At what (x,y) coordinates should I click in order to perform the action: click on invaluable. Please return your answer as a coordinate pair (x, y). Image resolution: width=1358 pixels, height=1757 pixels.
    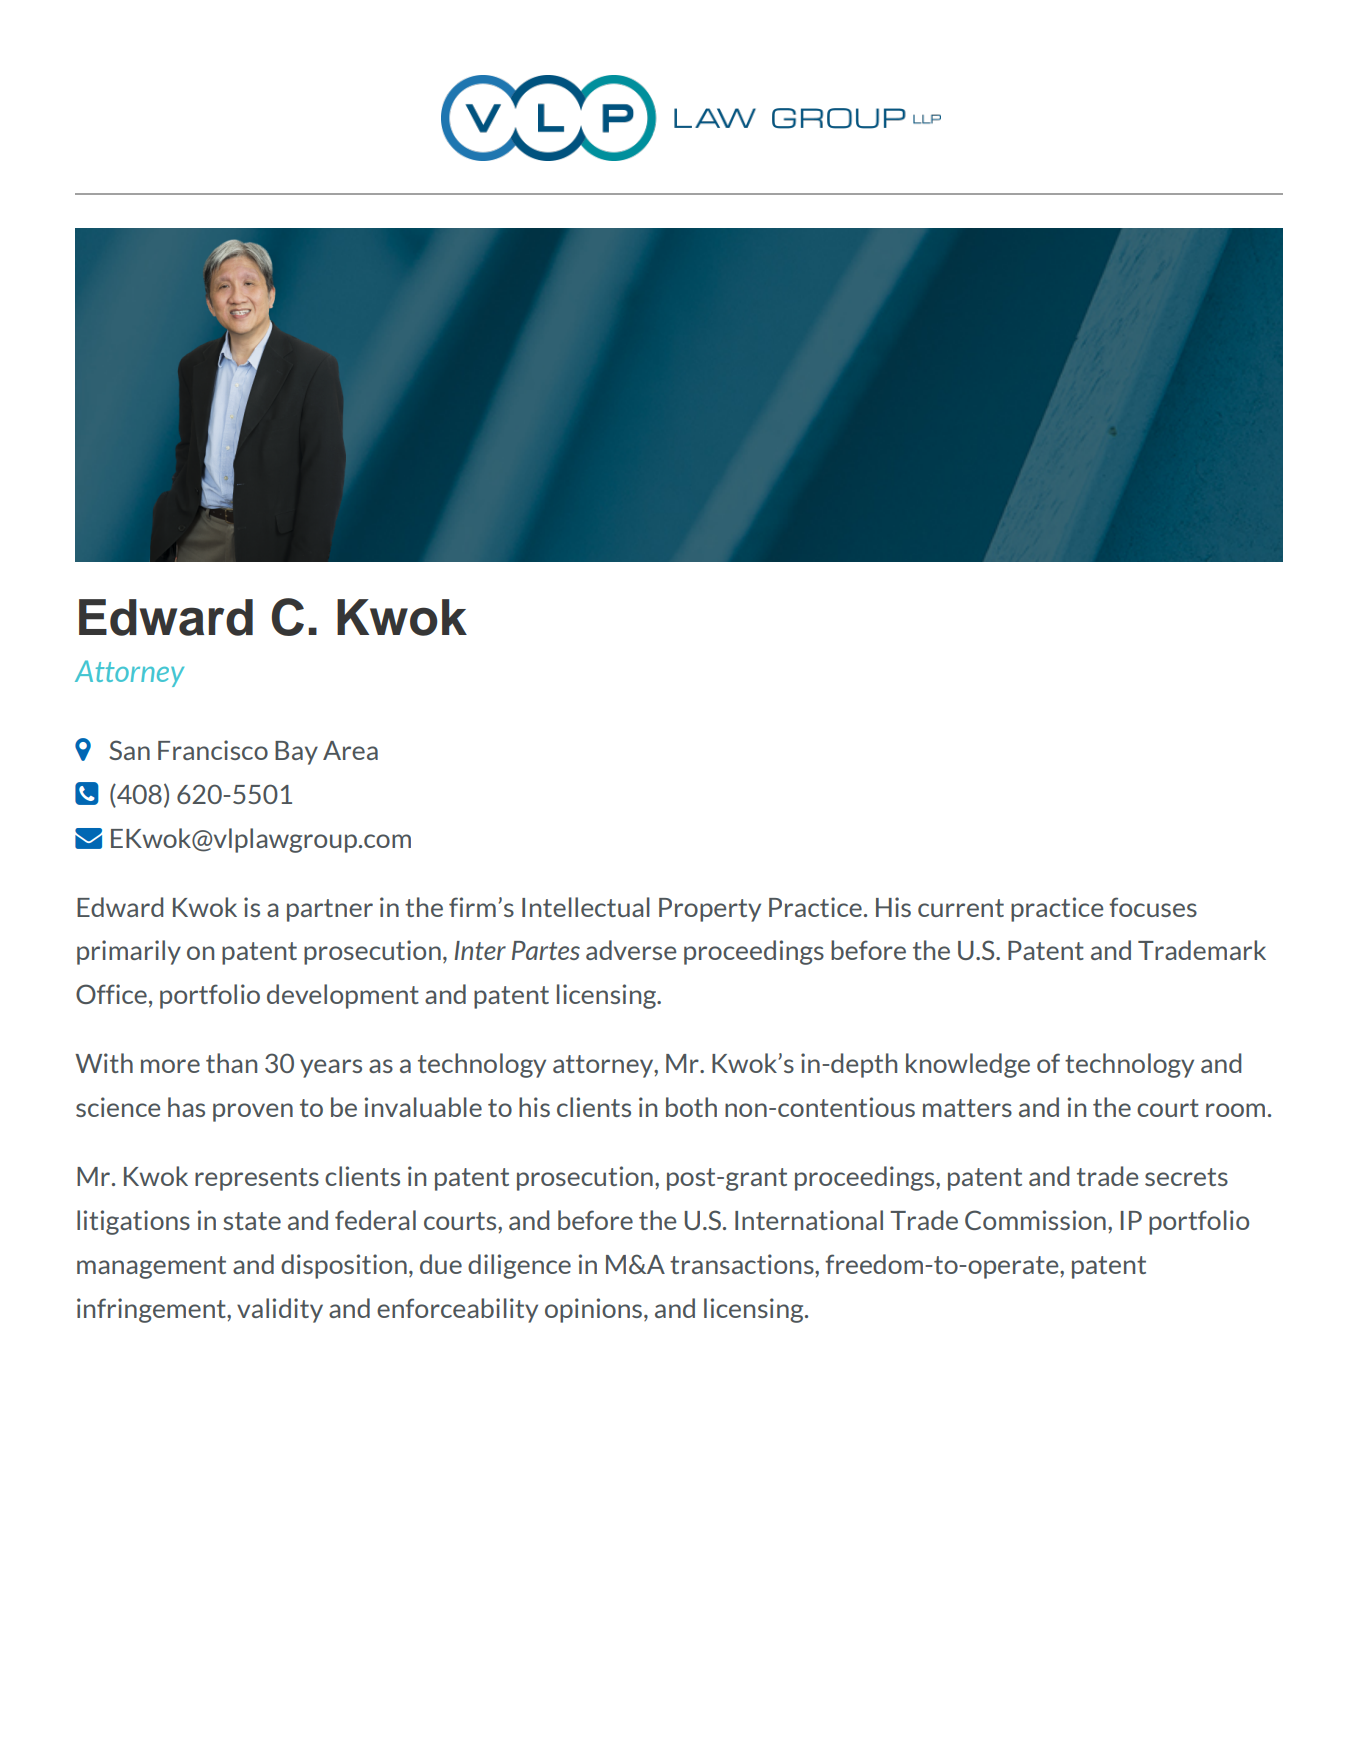
    Looking at the image, I should click on (423, 1107).
